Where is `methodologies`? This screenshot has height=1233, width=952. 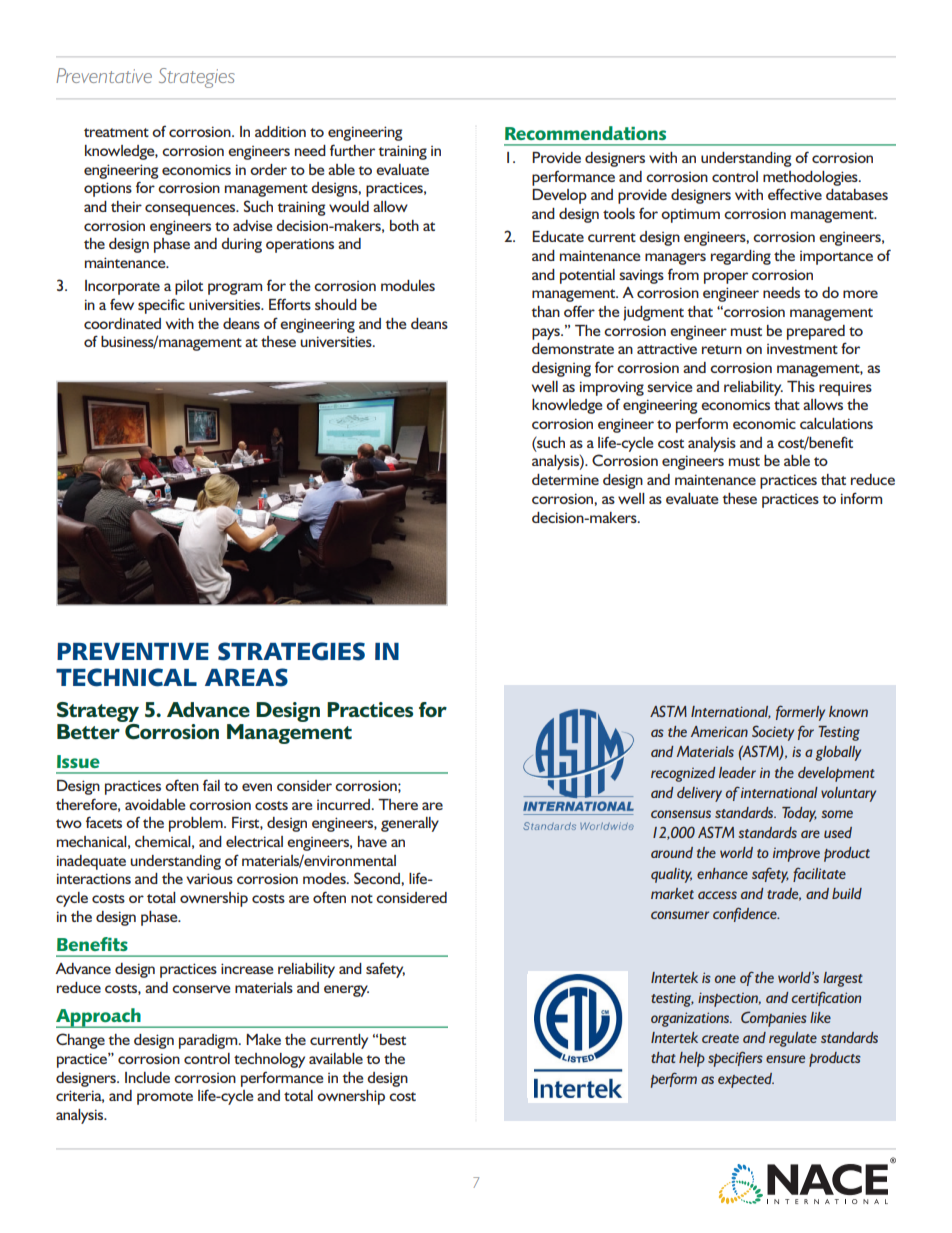
methodologies is located at coordinates (811, 178).
